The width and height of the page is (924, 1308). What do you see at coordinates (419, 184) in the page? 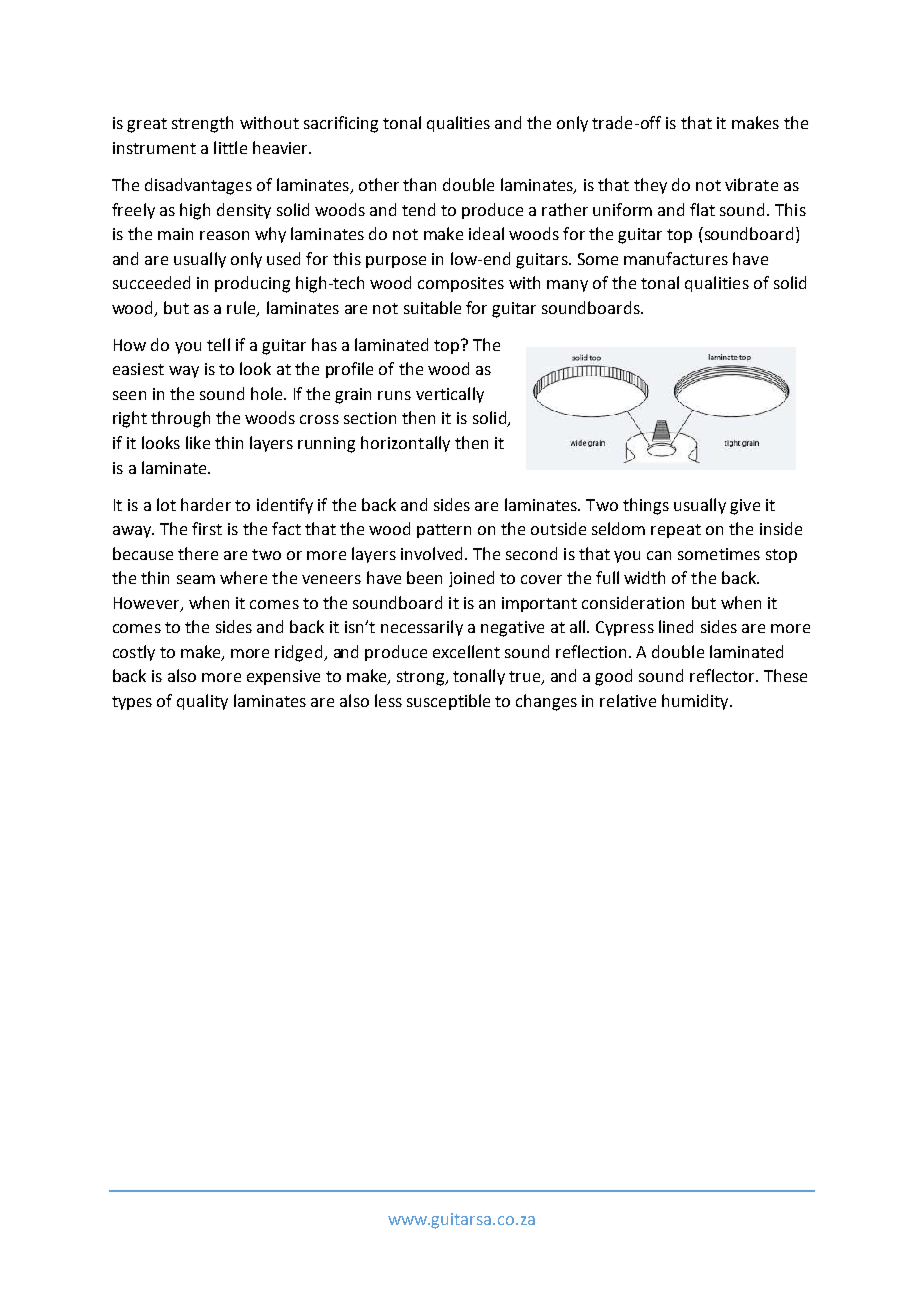
I see `than` at bounding box center [419, 184].
